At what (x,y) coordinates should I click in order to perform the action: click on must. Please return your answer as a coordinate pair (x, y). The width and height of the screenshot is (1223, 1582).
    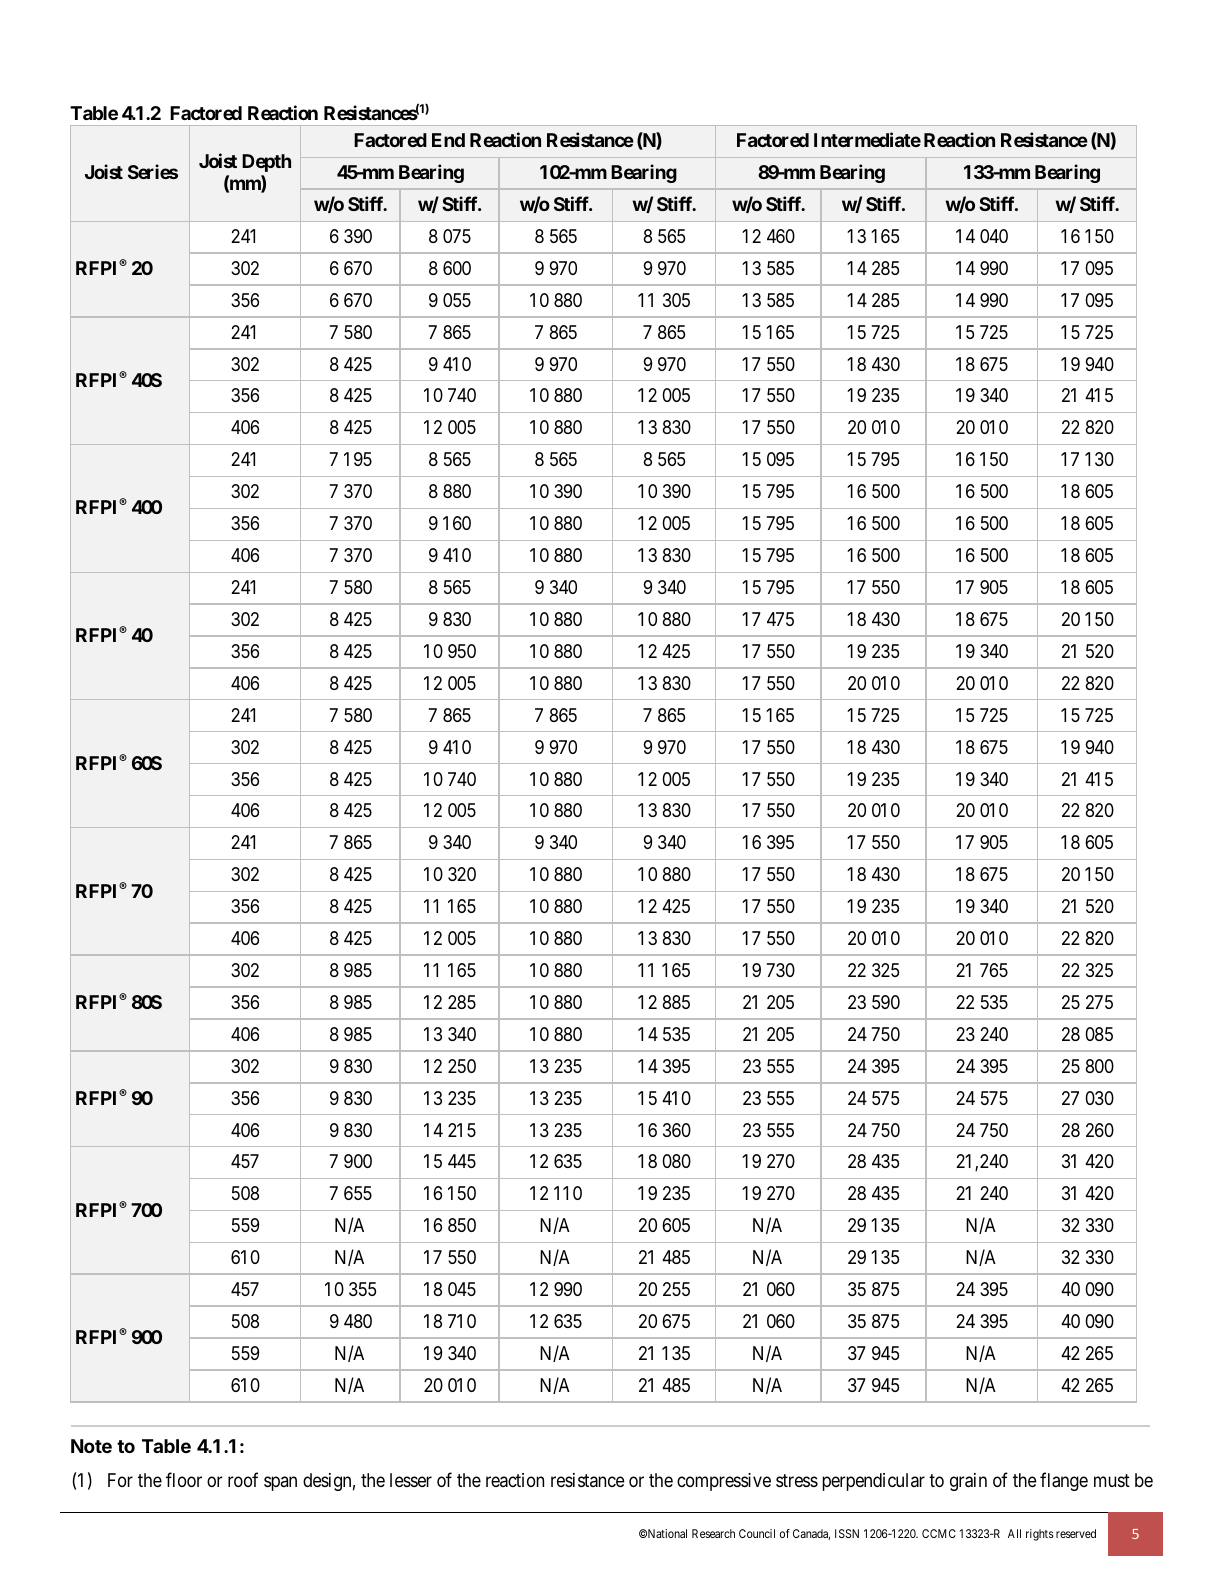
    Looking at the image, I should click on (1112, 1480).
